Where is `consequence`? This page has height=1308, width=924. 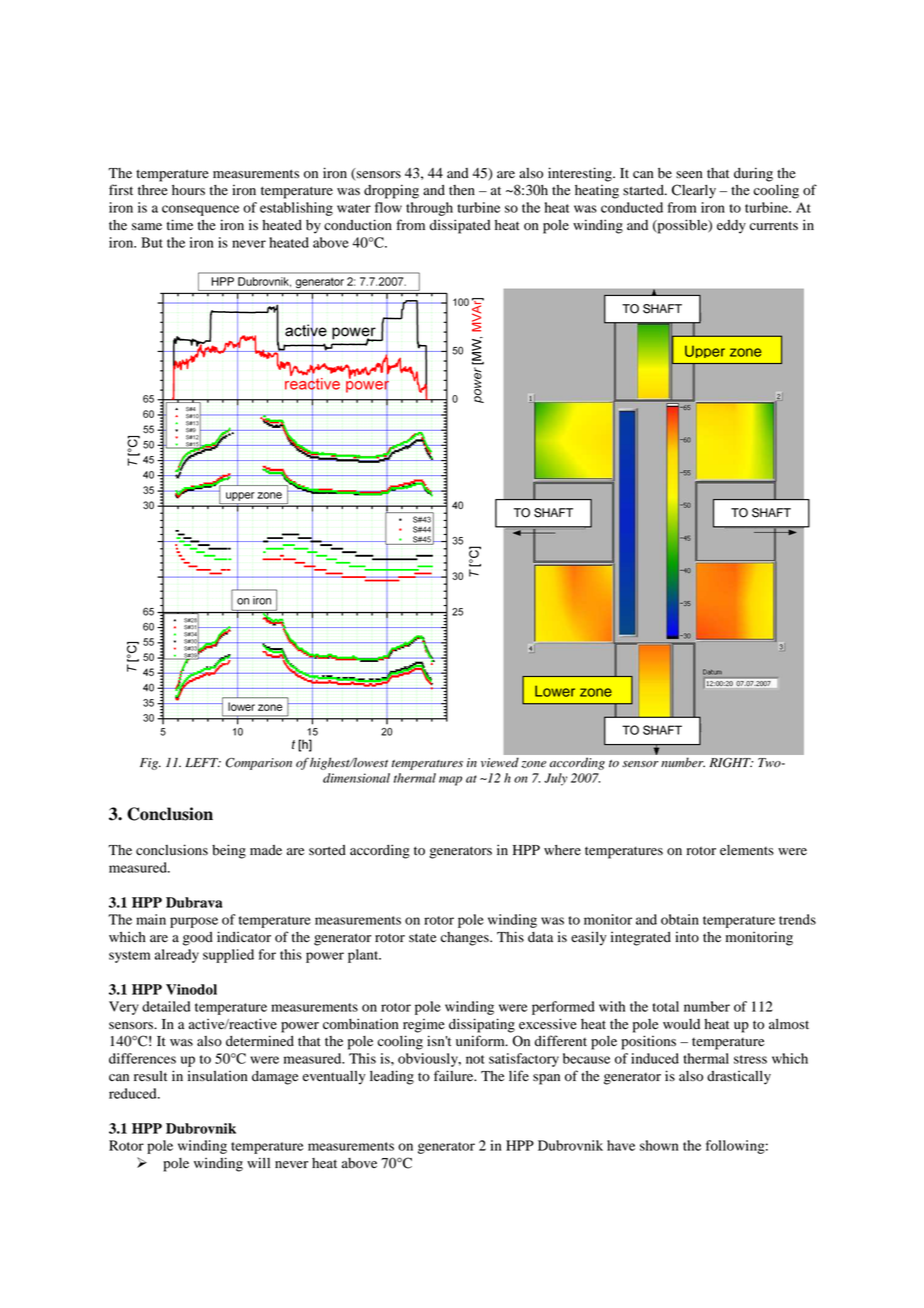 consequence is located at coordinates (200, 210).
